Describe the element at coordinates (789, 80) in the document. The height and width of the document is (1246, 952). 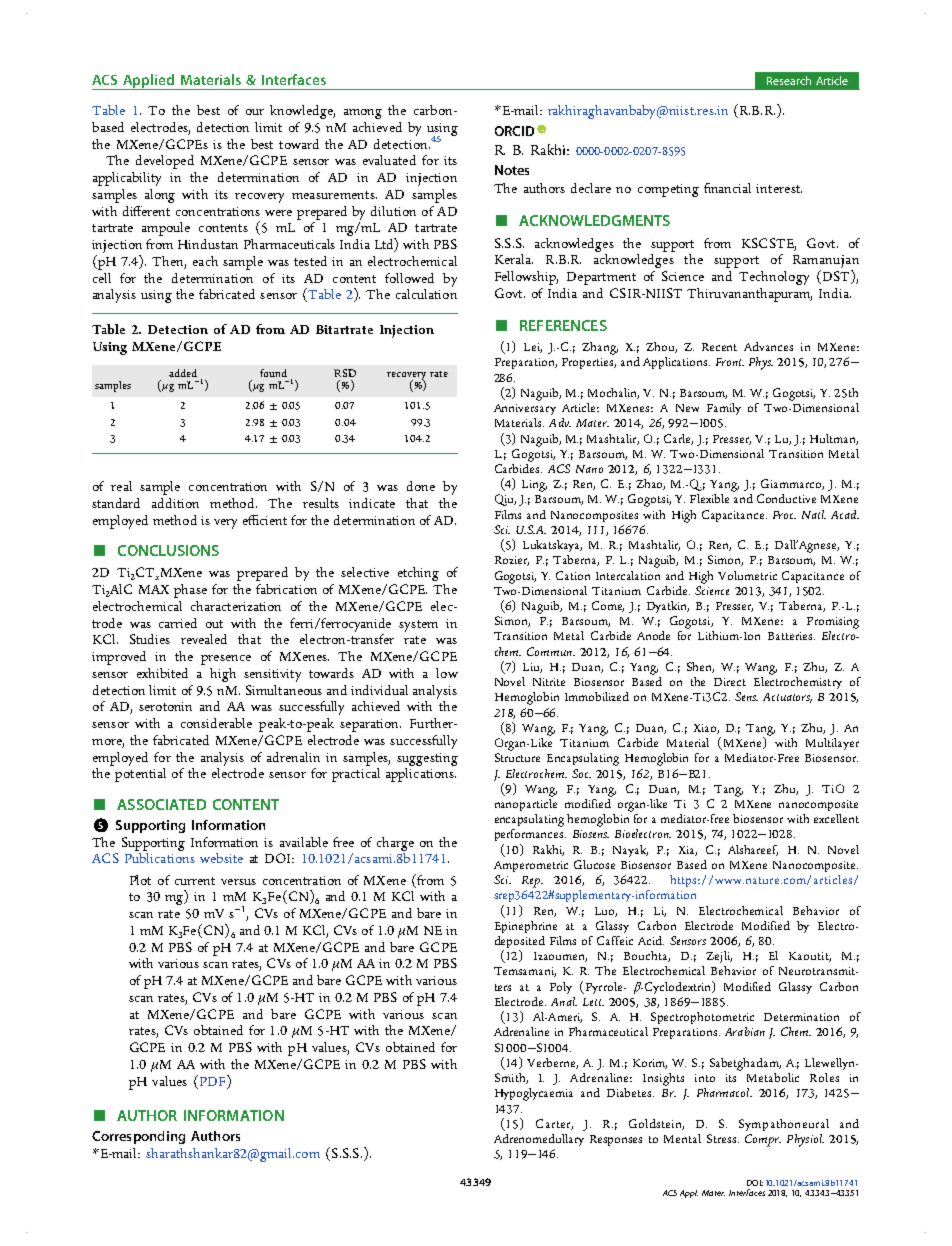
I see `Research` at that location.
